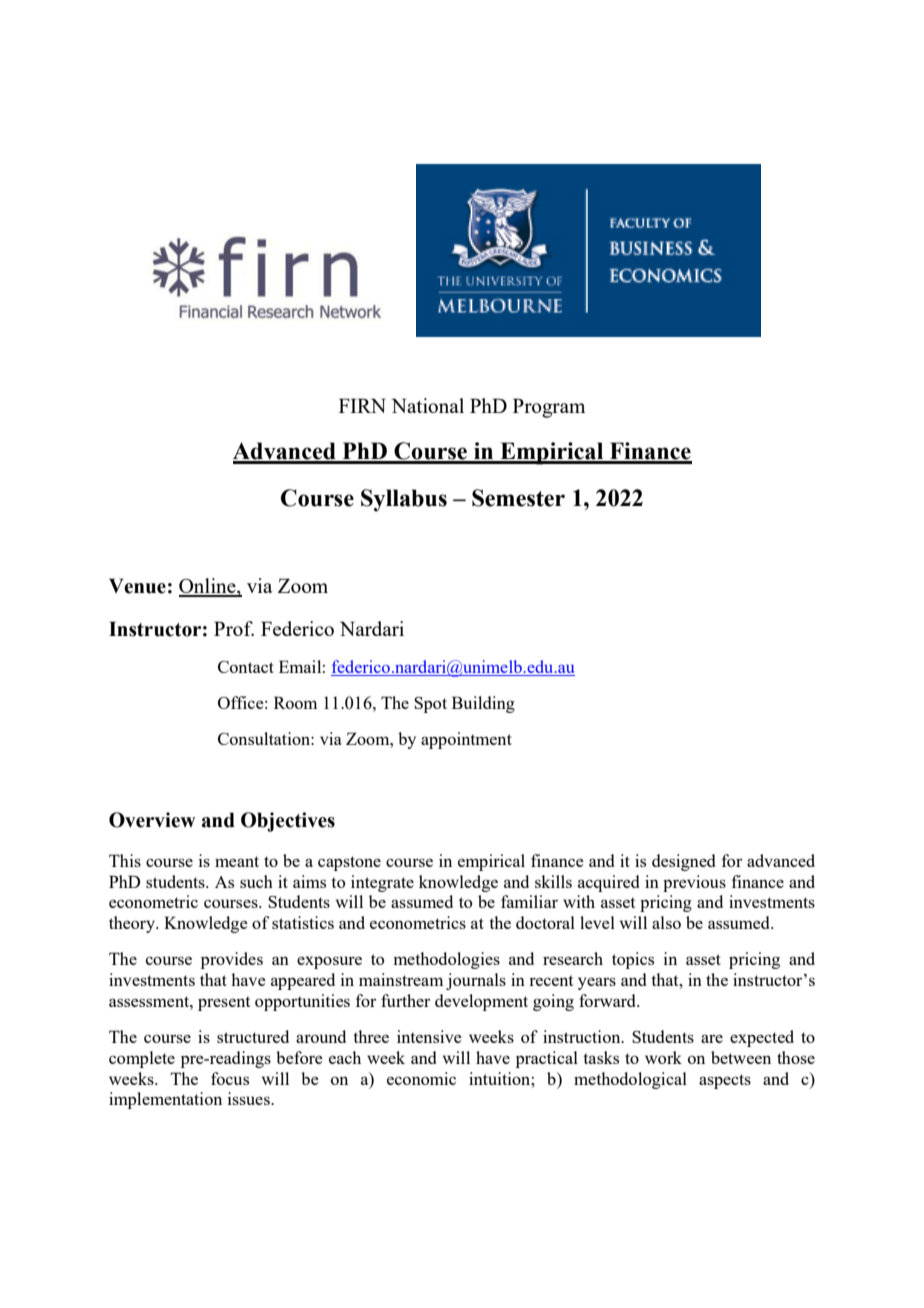 This screenshot has height=1308, width=924. I want to click on National, so click(428, 405).
